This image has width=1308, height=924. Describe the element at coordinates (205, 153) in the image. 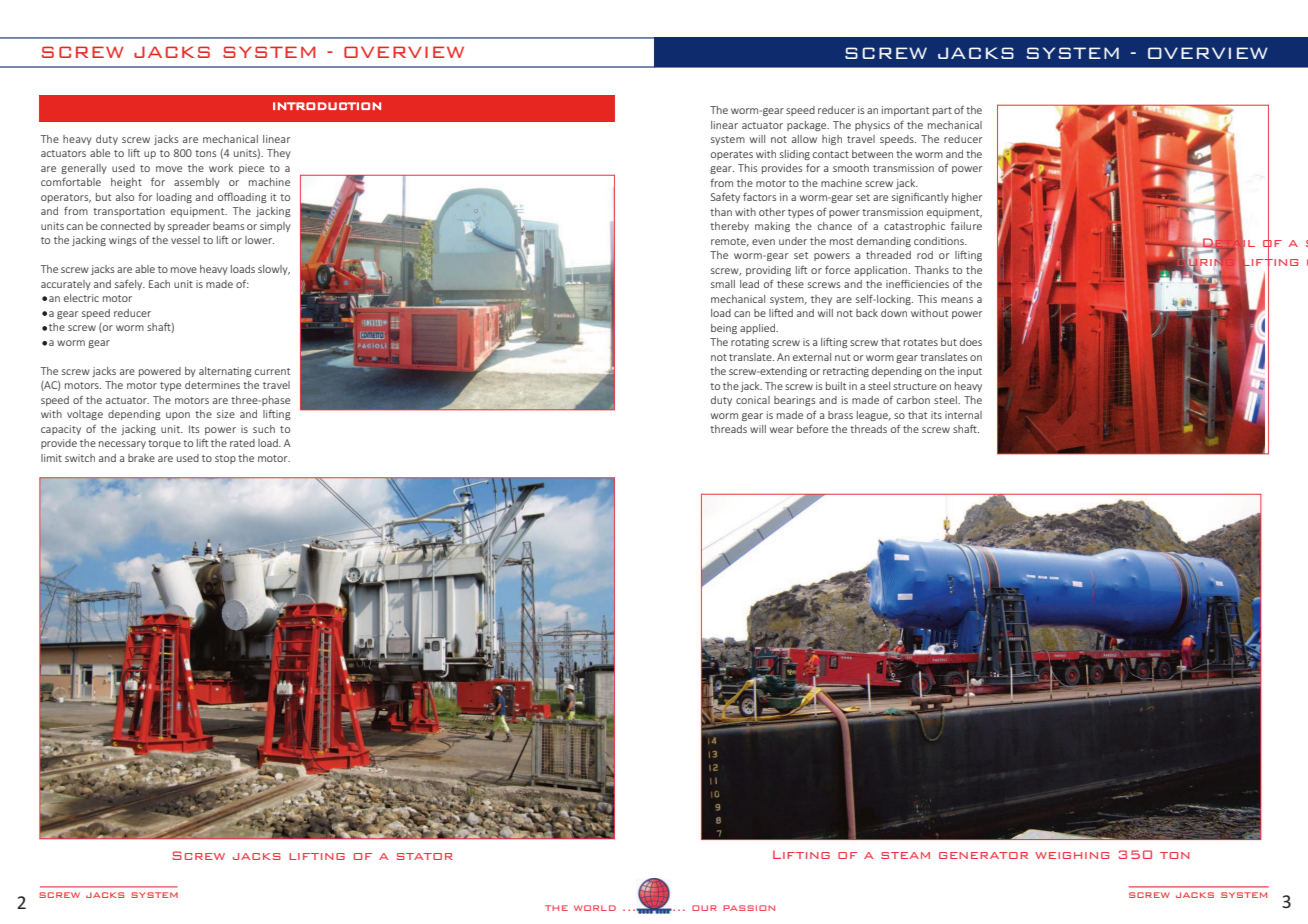

I see `tons` at that location.
